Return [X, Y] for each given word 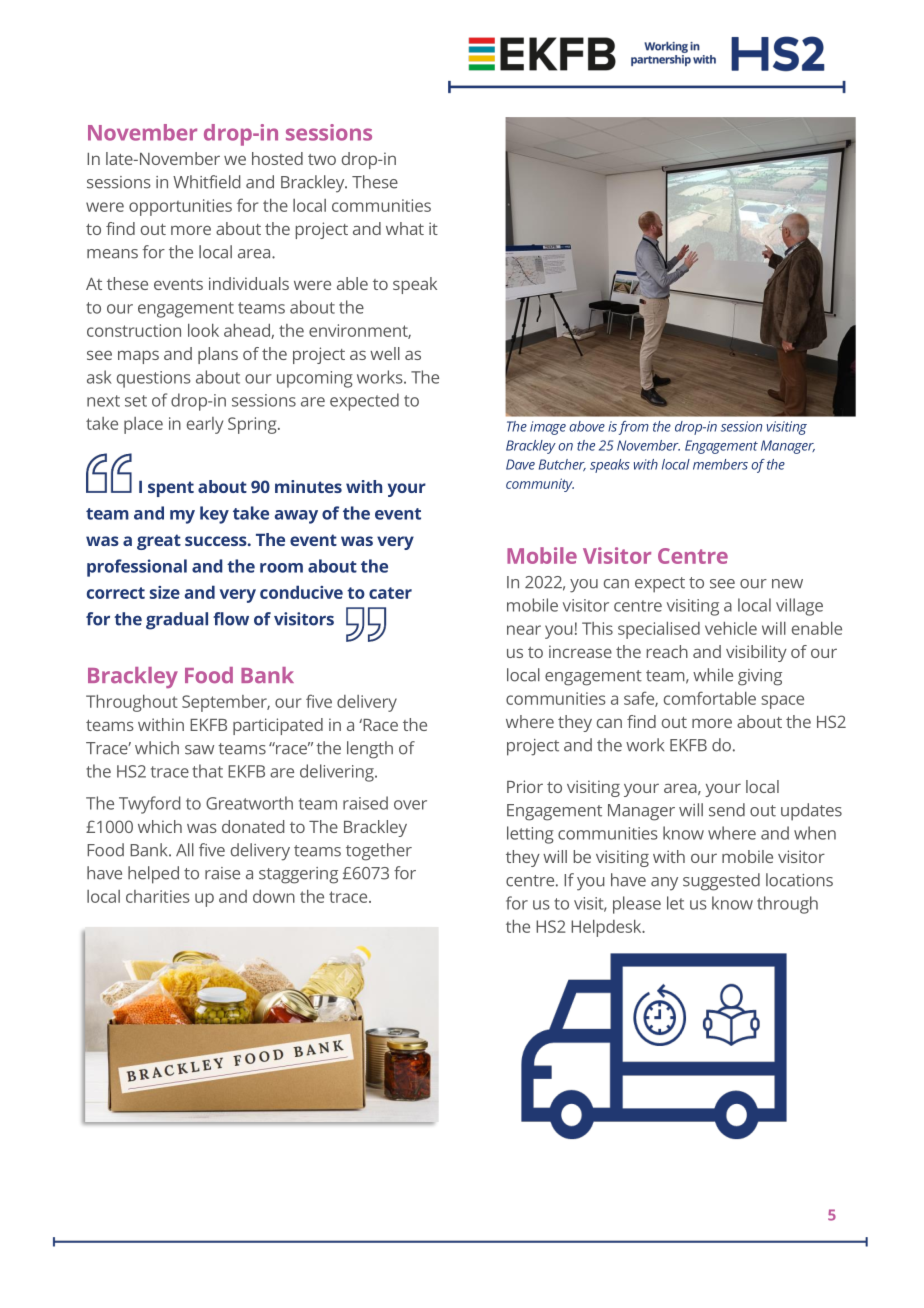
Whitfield [206, 182]
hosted [277, 158]
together [379, 852]
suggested [721, 882]
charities [158, 896]
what [405, 228]
